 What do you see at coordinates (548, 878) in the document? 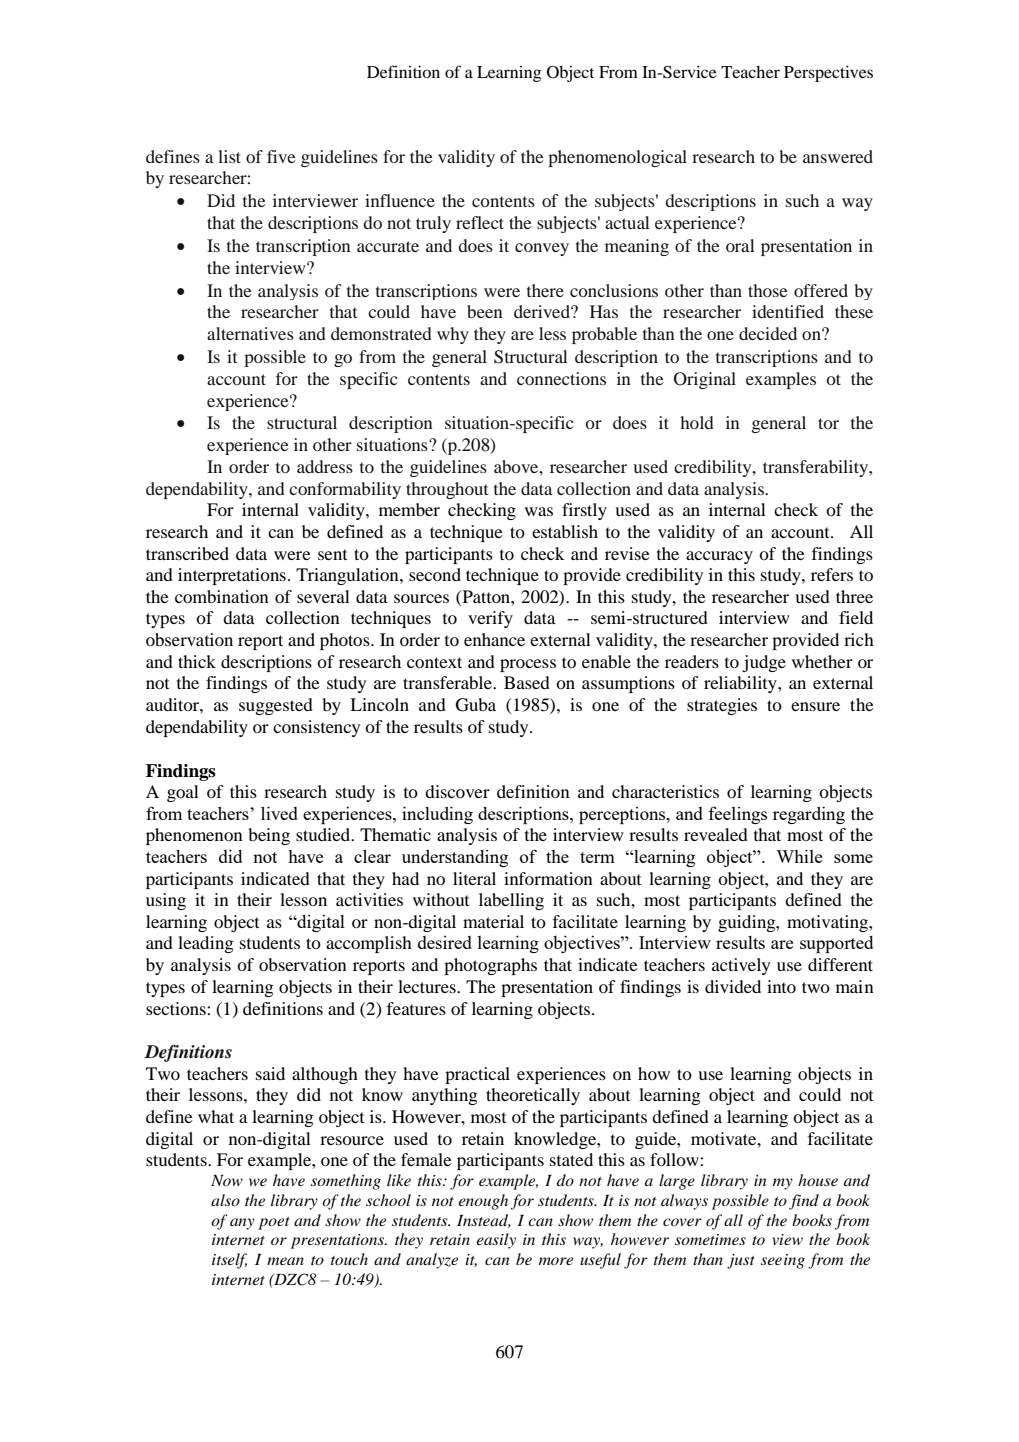
I see `information` at bounding box center [548, 878].
